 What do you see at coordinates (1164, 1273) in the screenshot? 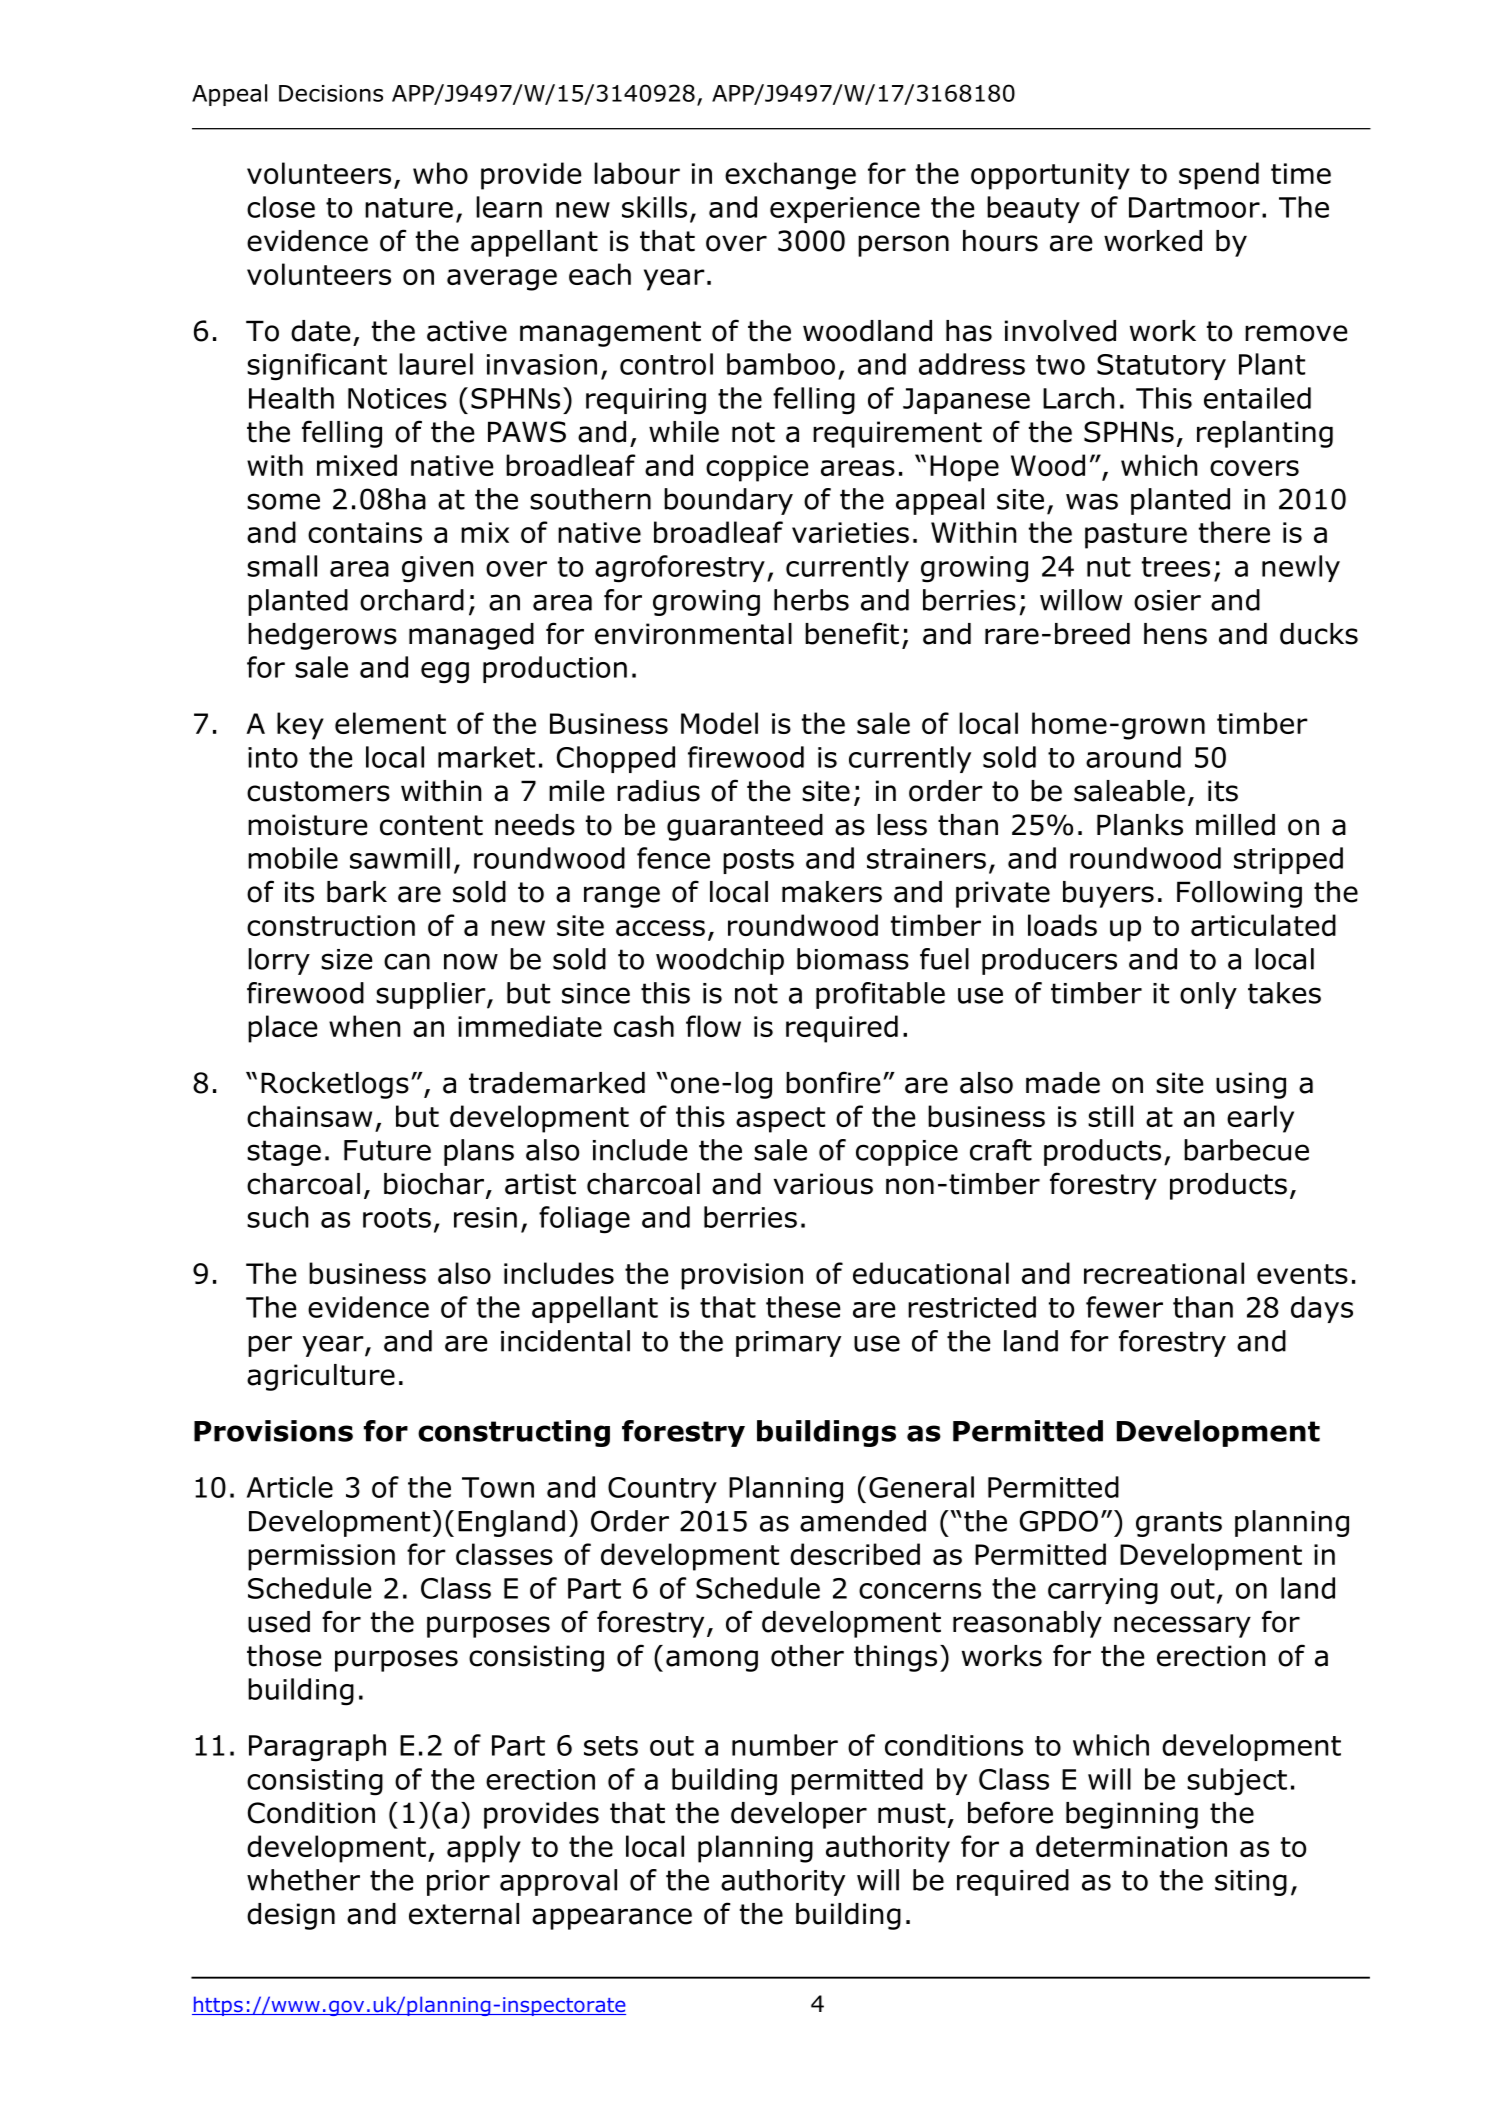
I see `recreational` at bounding box center [1164, 1273].
